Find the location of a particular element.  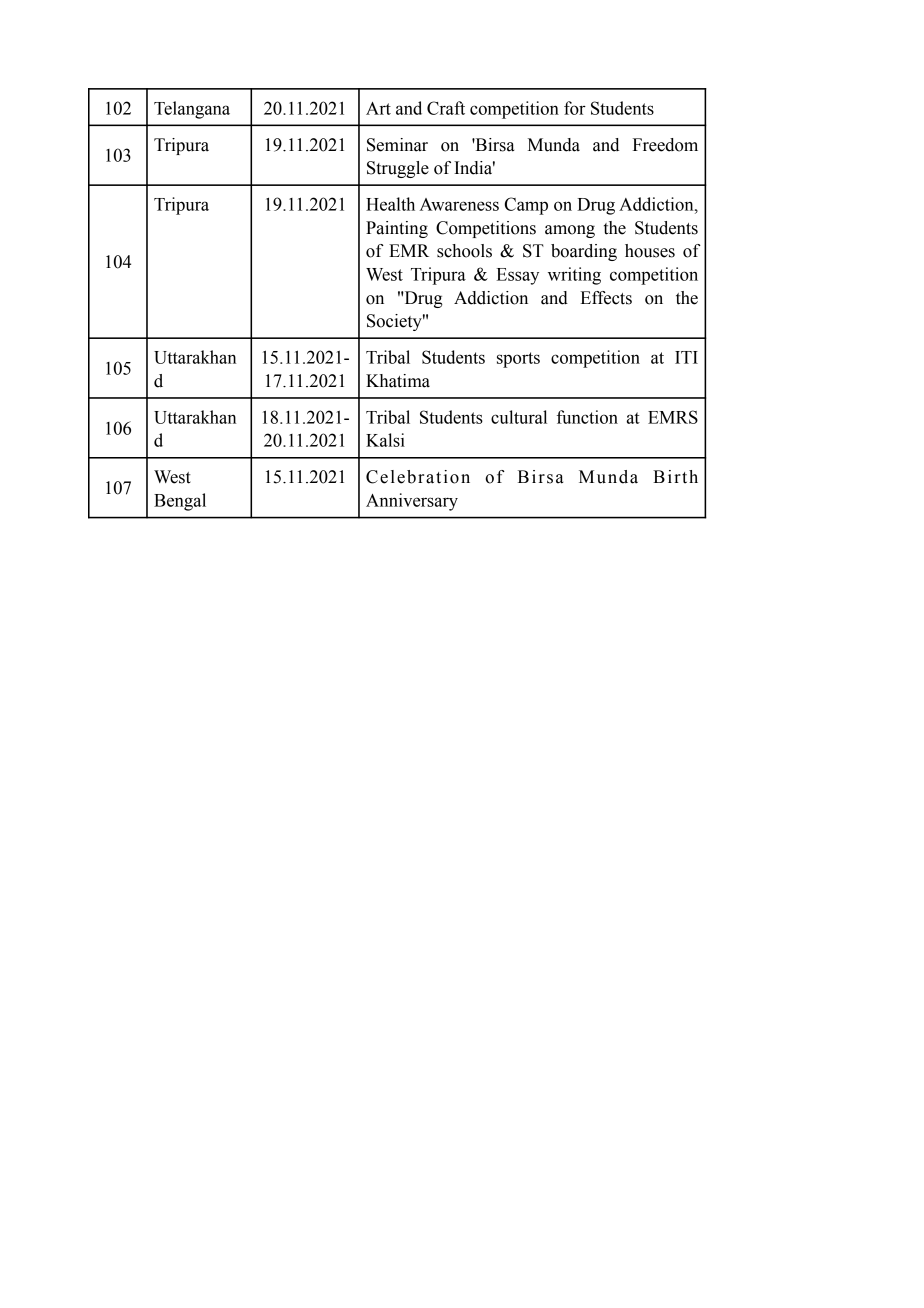

Essay is located at coordinates (517, 276).
